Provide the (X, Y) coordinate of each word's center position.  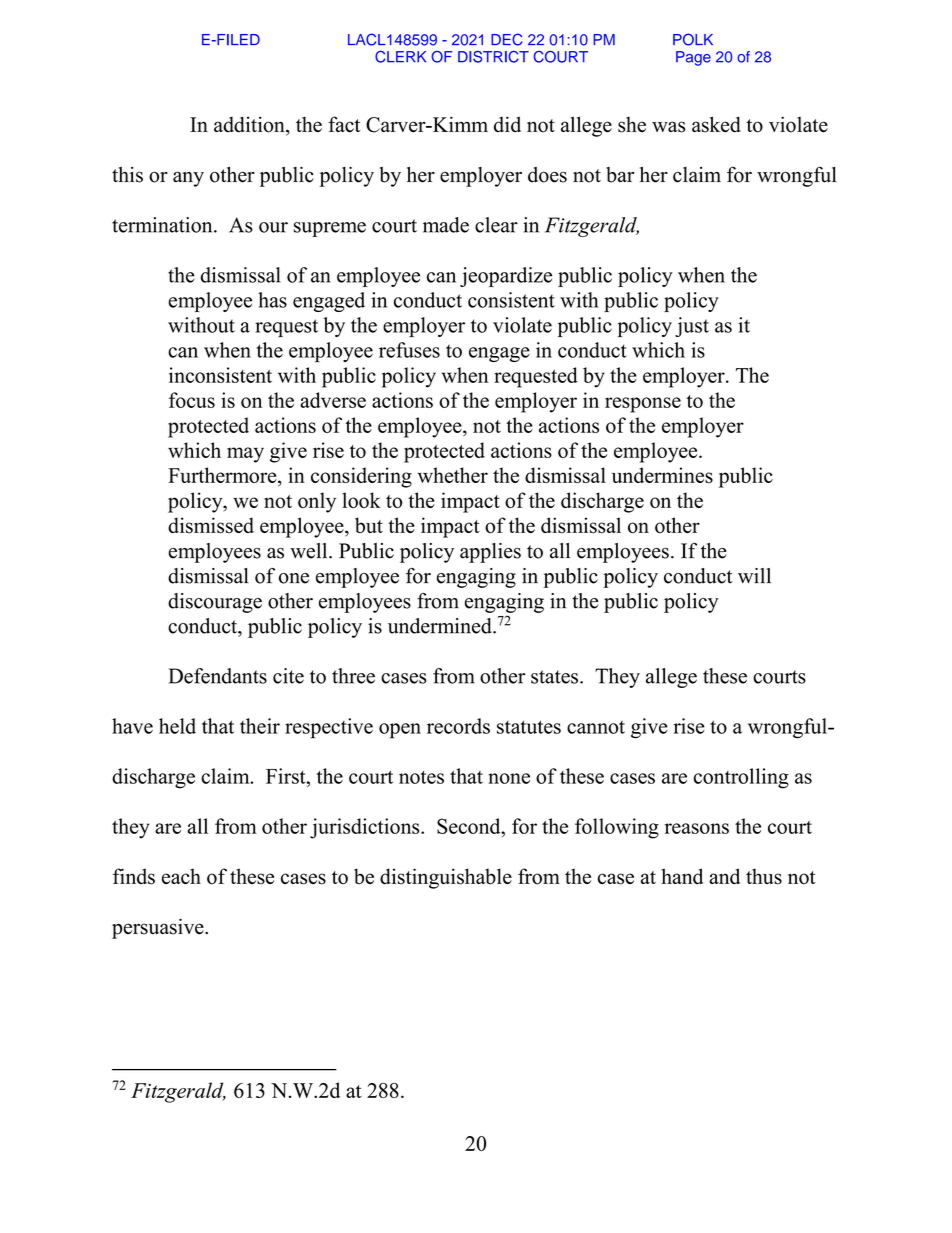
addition (250, 125)
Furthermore (223, 475)
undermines (662, 475)
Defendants (218, 676)
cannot (596, 727)
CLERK (400, 57)
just (692, 327)
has (272, 300)
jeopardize (506, 277)
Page (693, 58)
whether (453, 475)
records (458, 726)
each (181, 876)
